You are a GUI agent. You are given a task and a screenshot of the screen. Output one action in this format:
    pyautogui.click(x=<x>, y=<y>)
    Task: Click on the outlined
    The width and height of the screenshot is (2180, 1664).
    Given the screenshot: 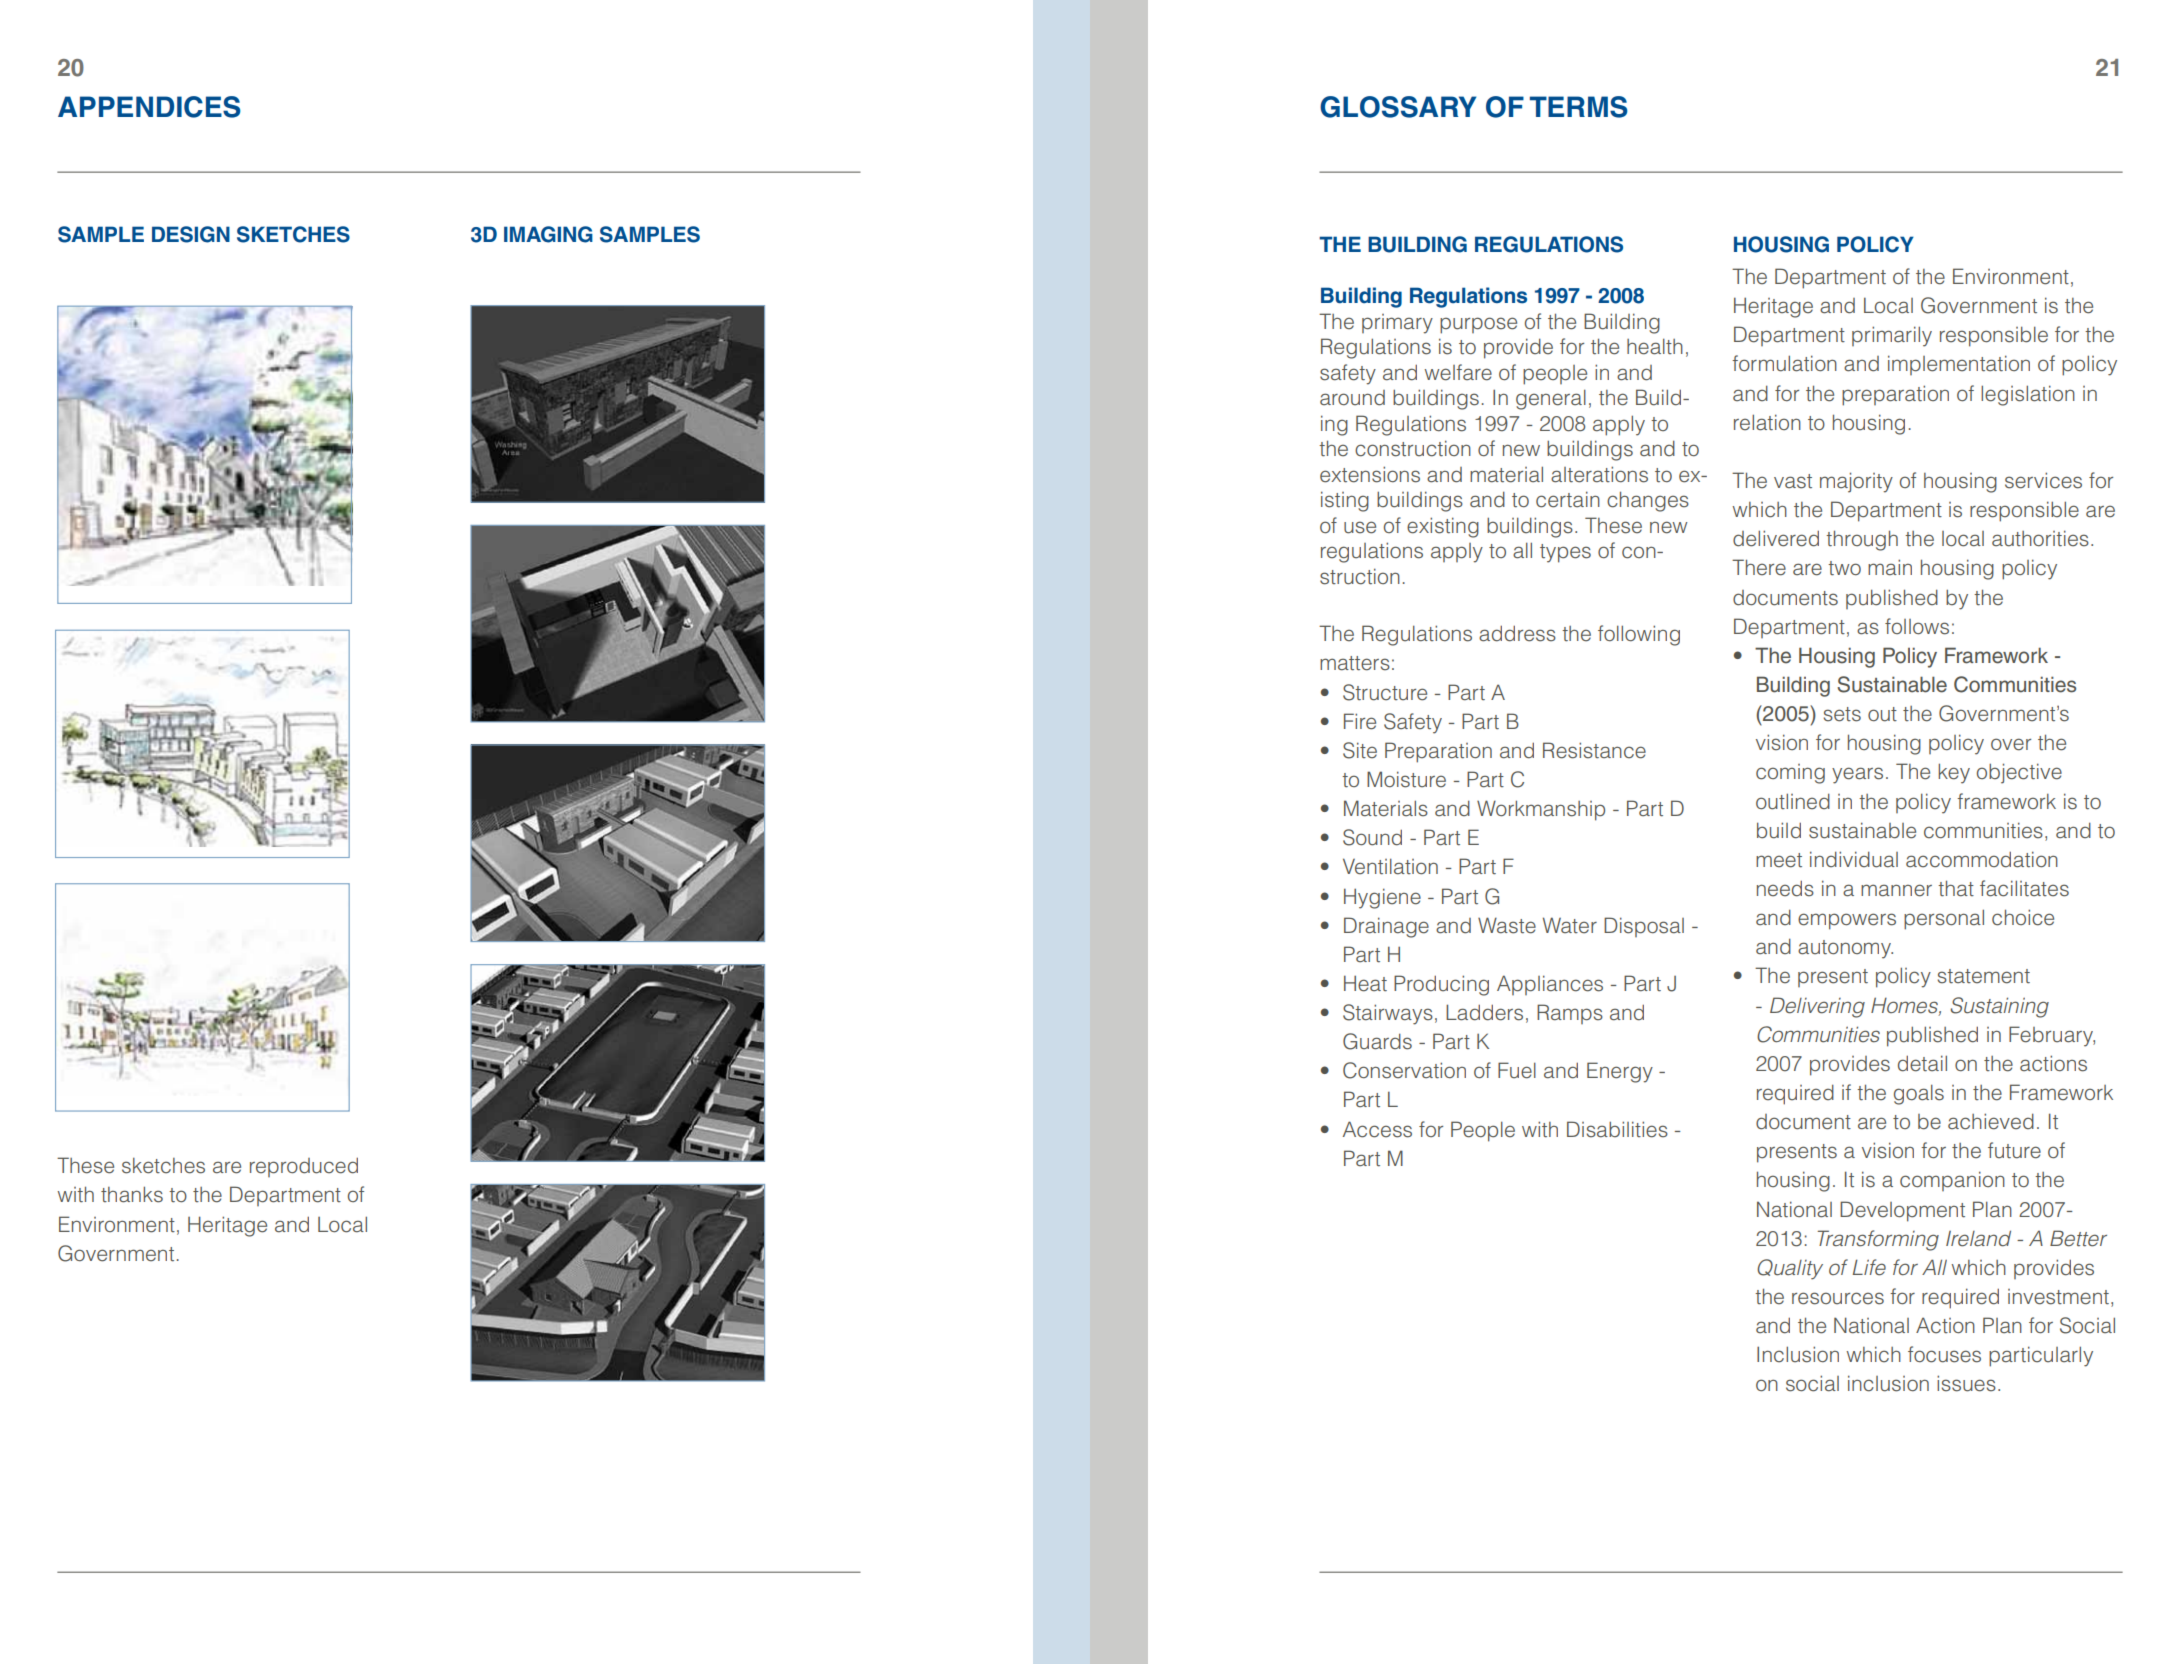 What is the action you would take?
    pyautogui.click(x=1793, y=801)
